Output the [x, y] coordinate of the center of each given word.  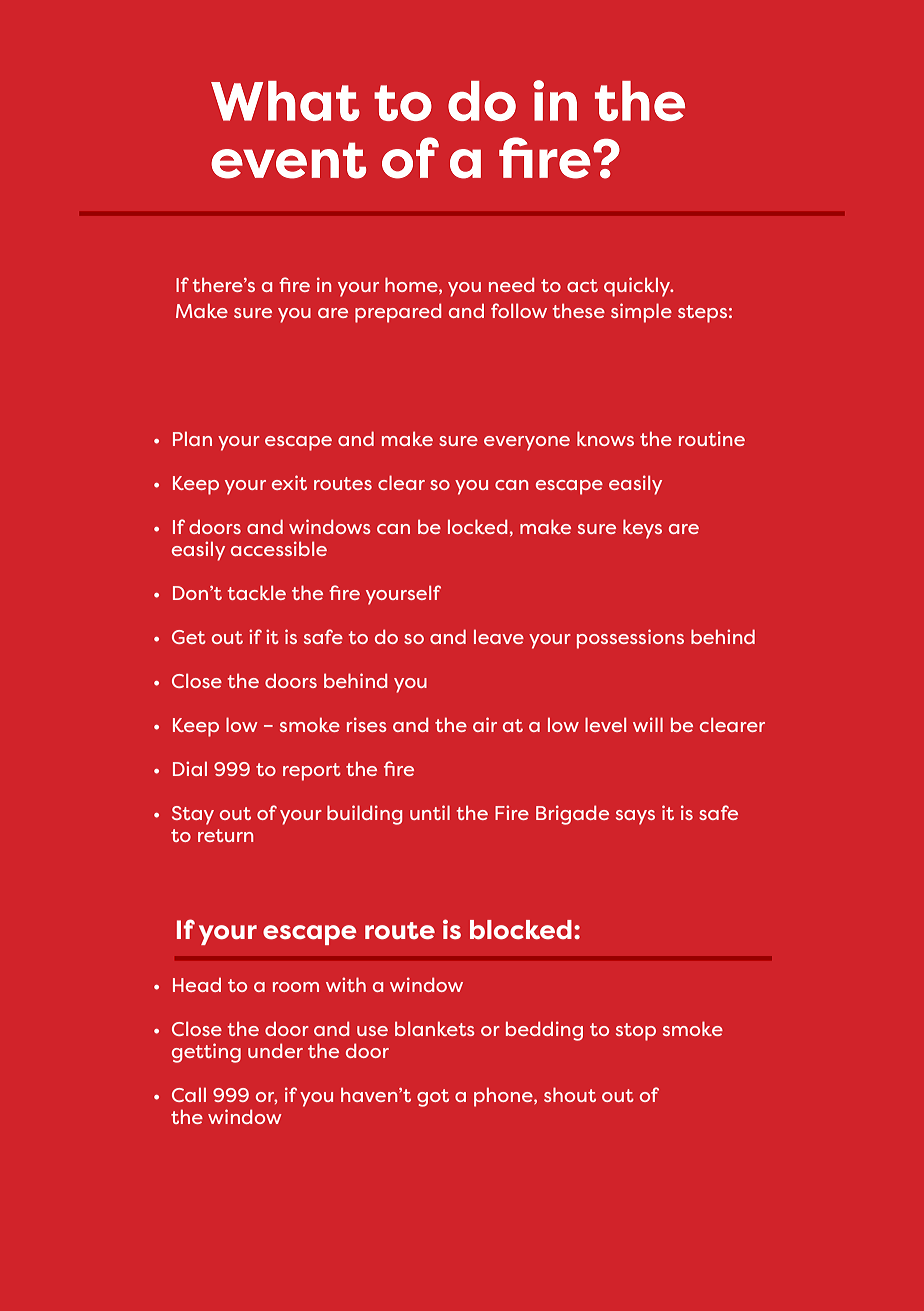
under [275, 1050]
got [433, 1098]
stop [636, 1032]
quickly [638, 287]
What [285, 101]
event [288, 160]
